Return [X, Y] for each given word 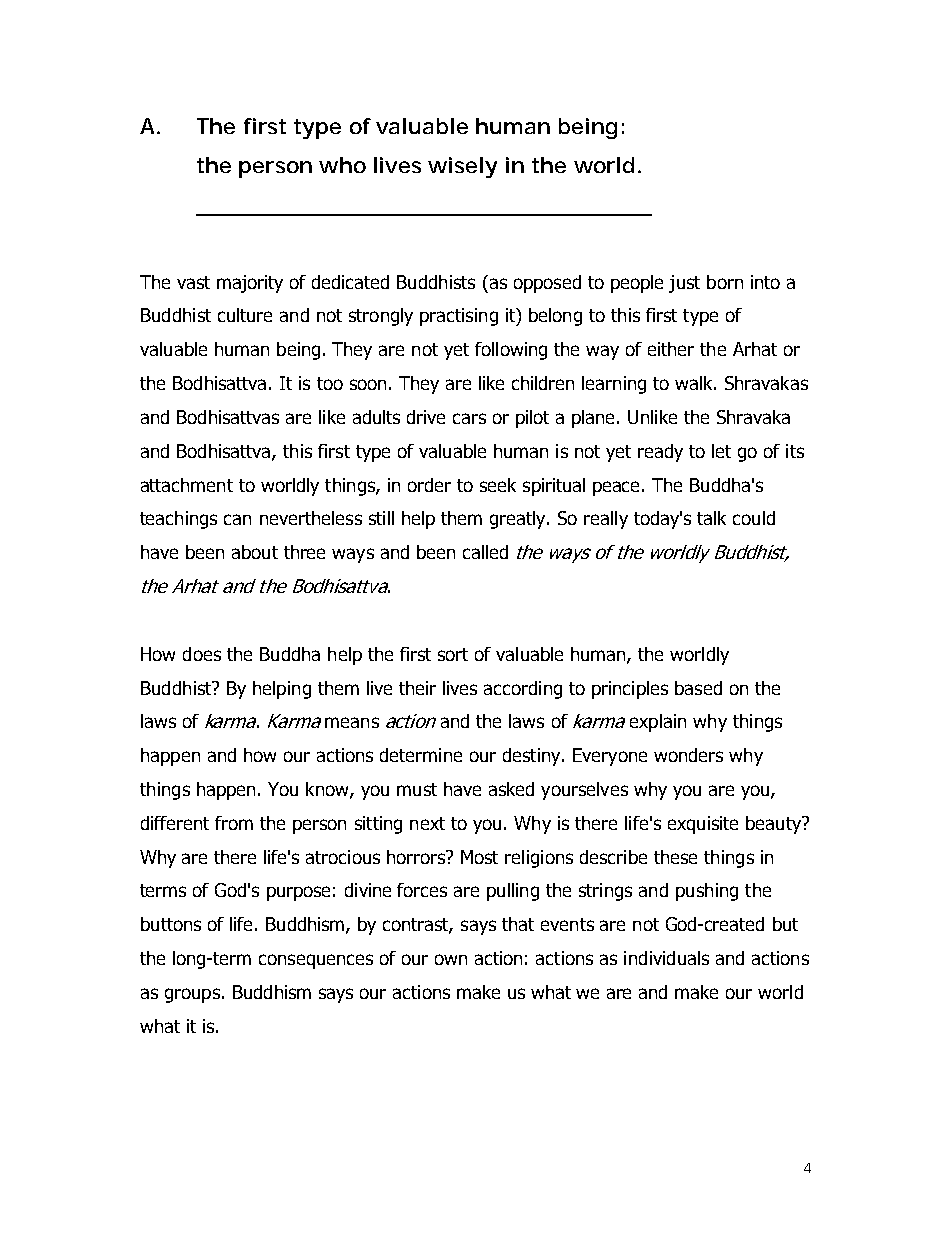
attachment [187, 485]
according [523, 690]
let [721, 451]
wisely [462, 167]
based [698, 688]
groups [192, 995]
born [725, 282]
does [202, 654]
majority [250, 284]
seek [498, 485]
